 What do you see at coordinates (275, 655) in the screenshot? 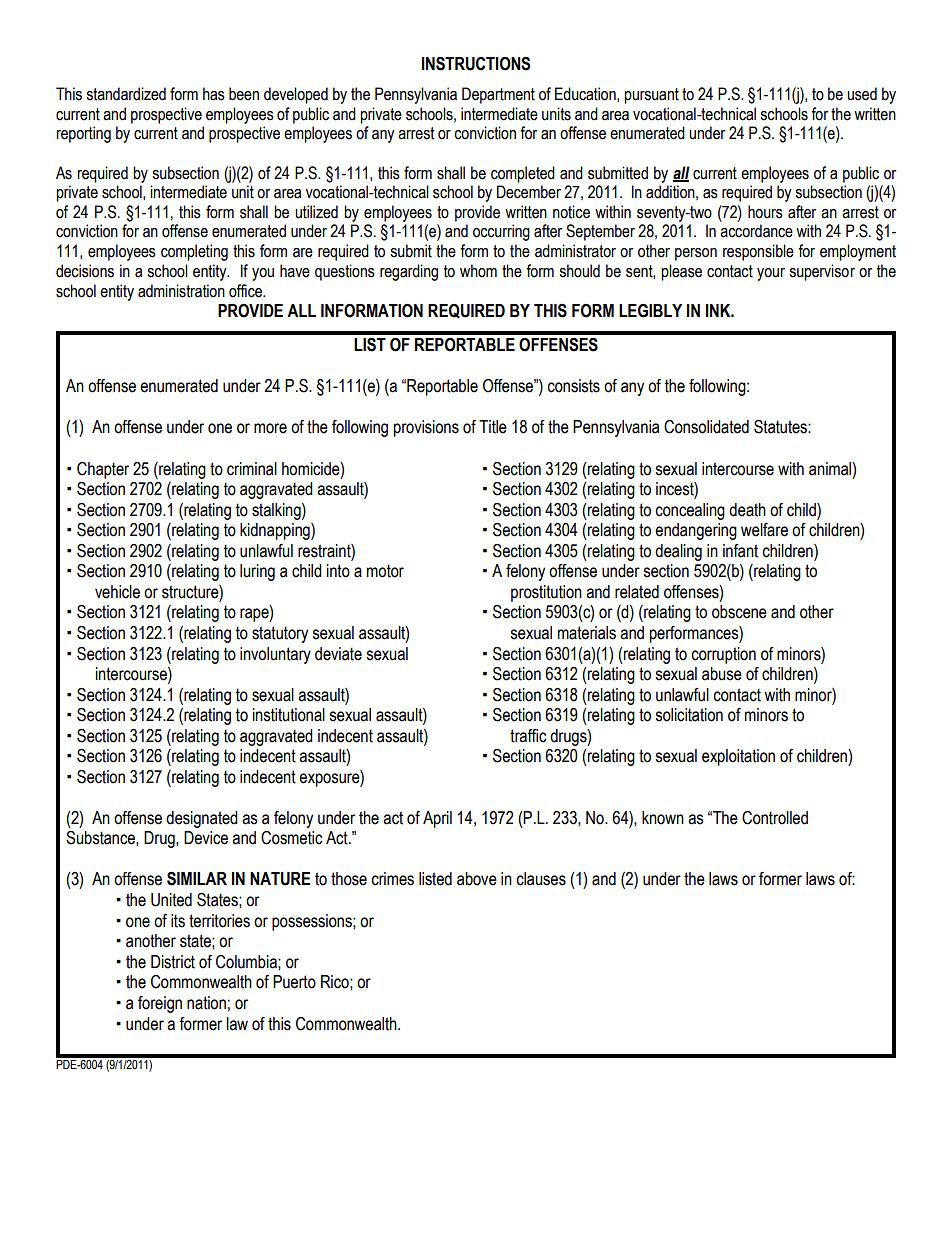
I see `involuntary` at bounding box center [275, 655].
